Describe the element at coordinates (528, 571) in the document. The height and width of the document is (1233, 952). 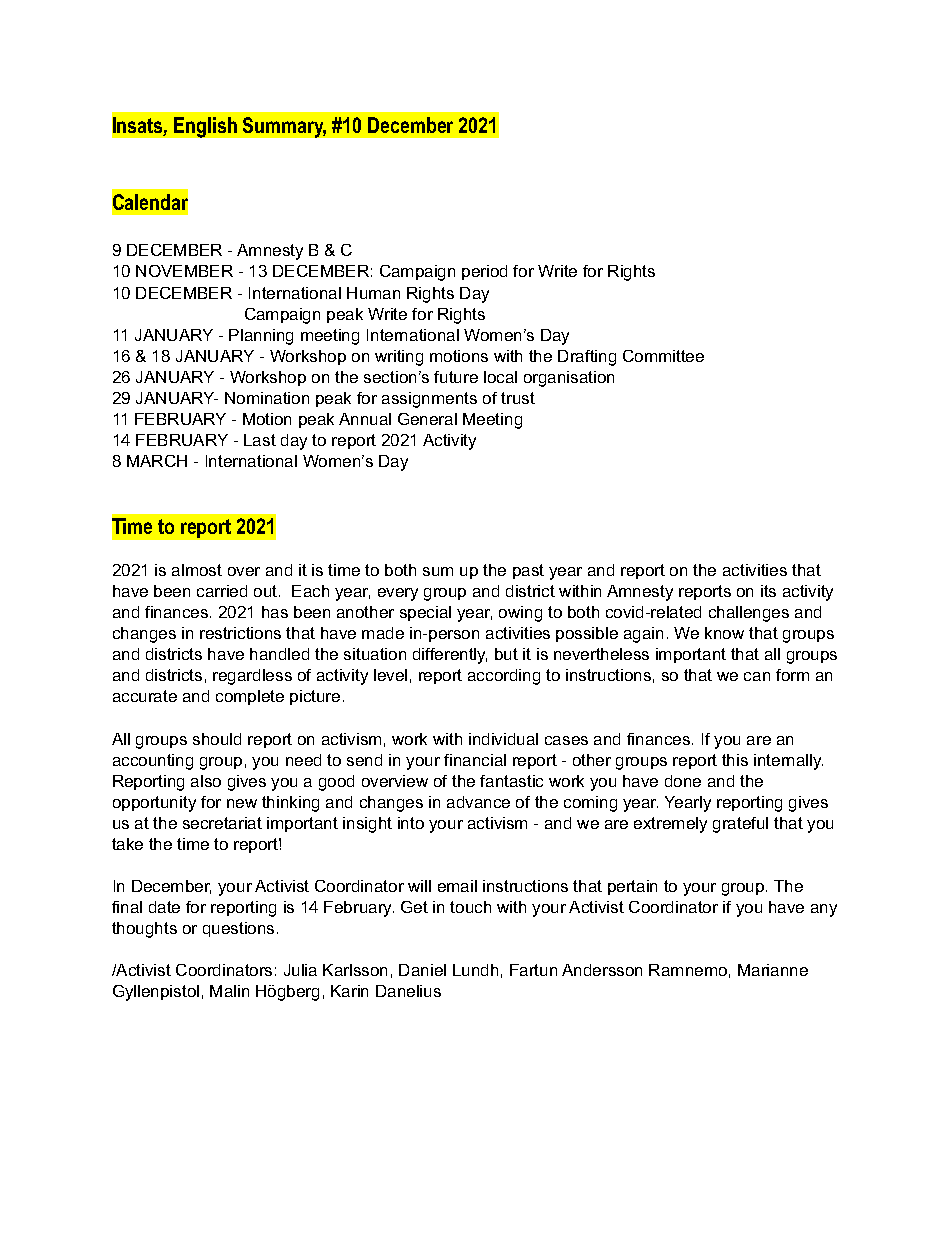
I see `past` at that location.
